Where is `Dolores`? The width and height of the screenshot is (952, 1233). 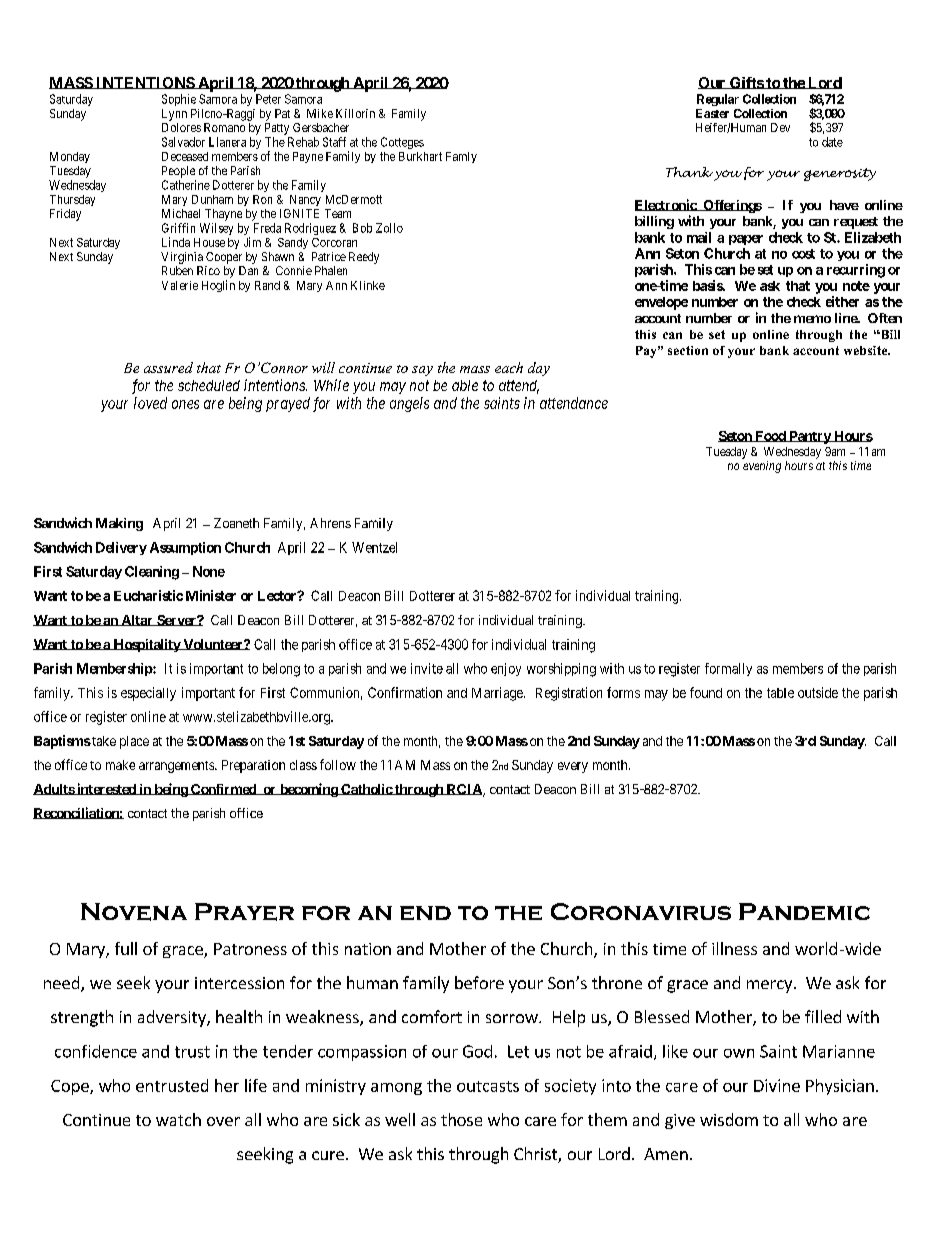 Dolores is located at coordinates (181, 127).
